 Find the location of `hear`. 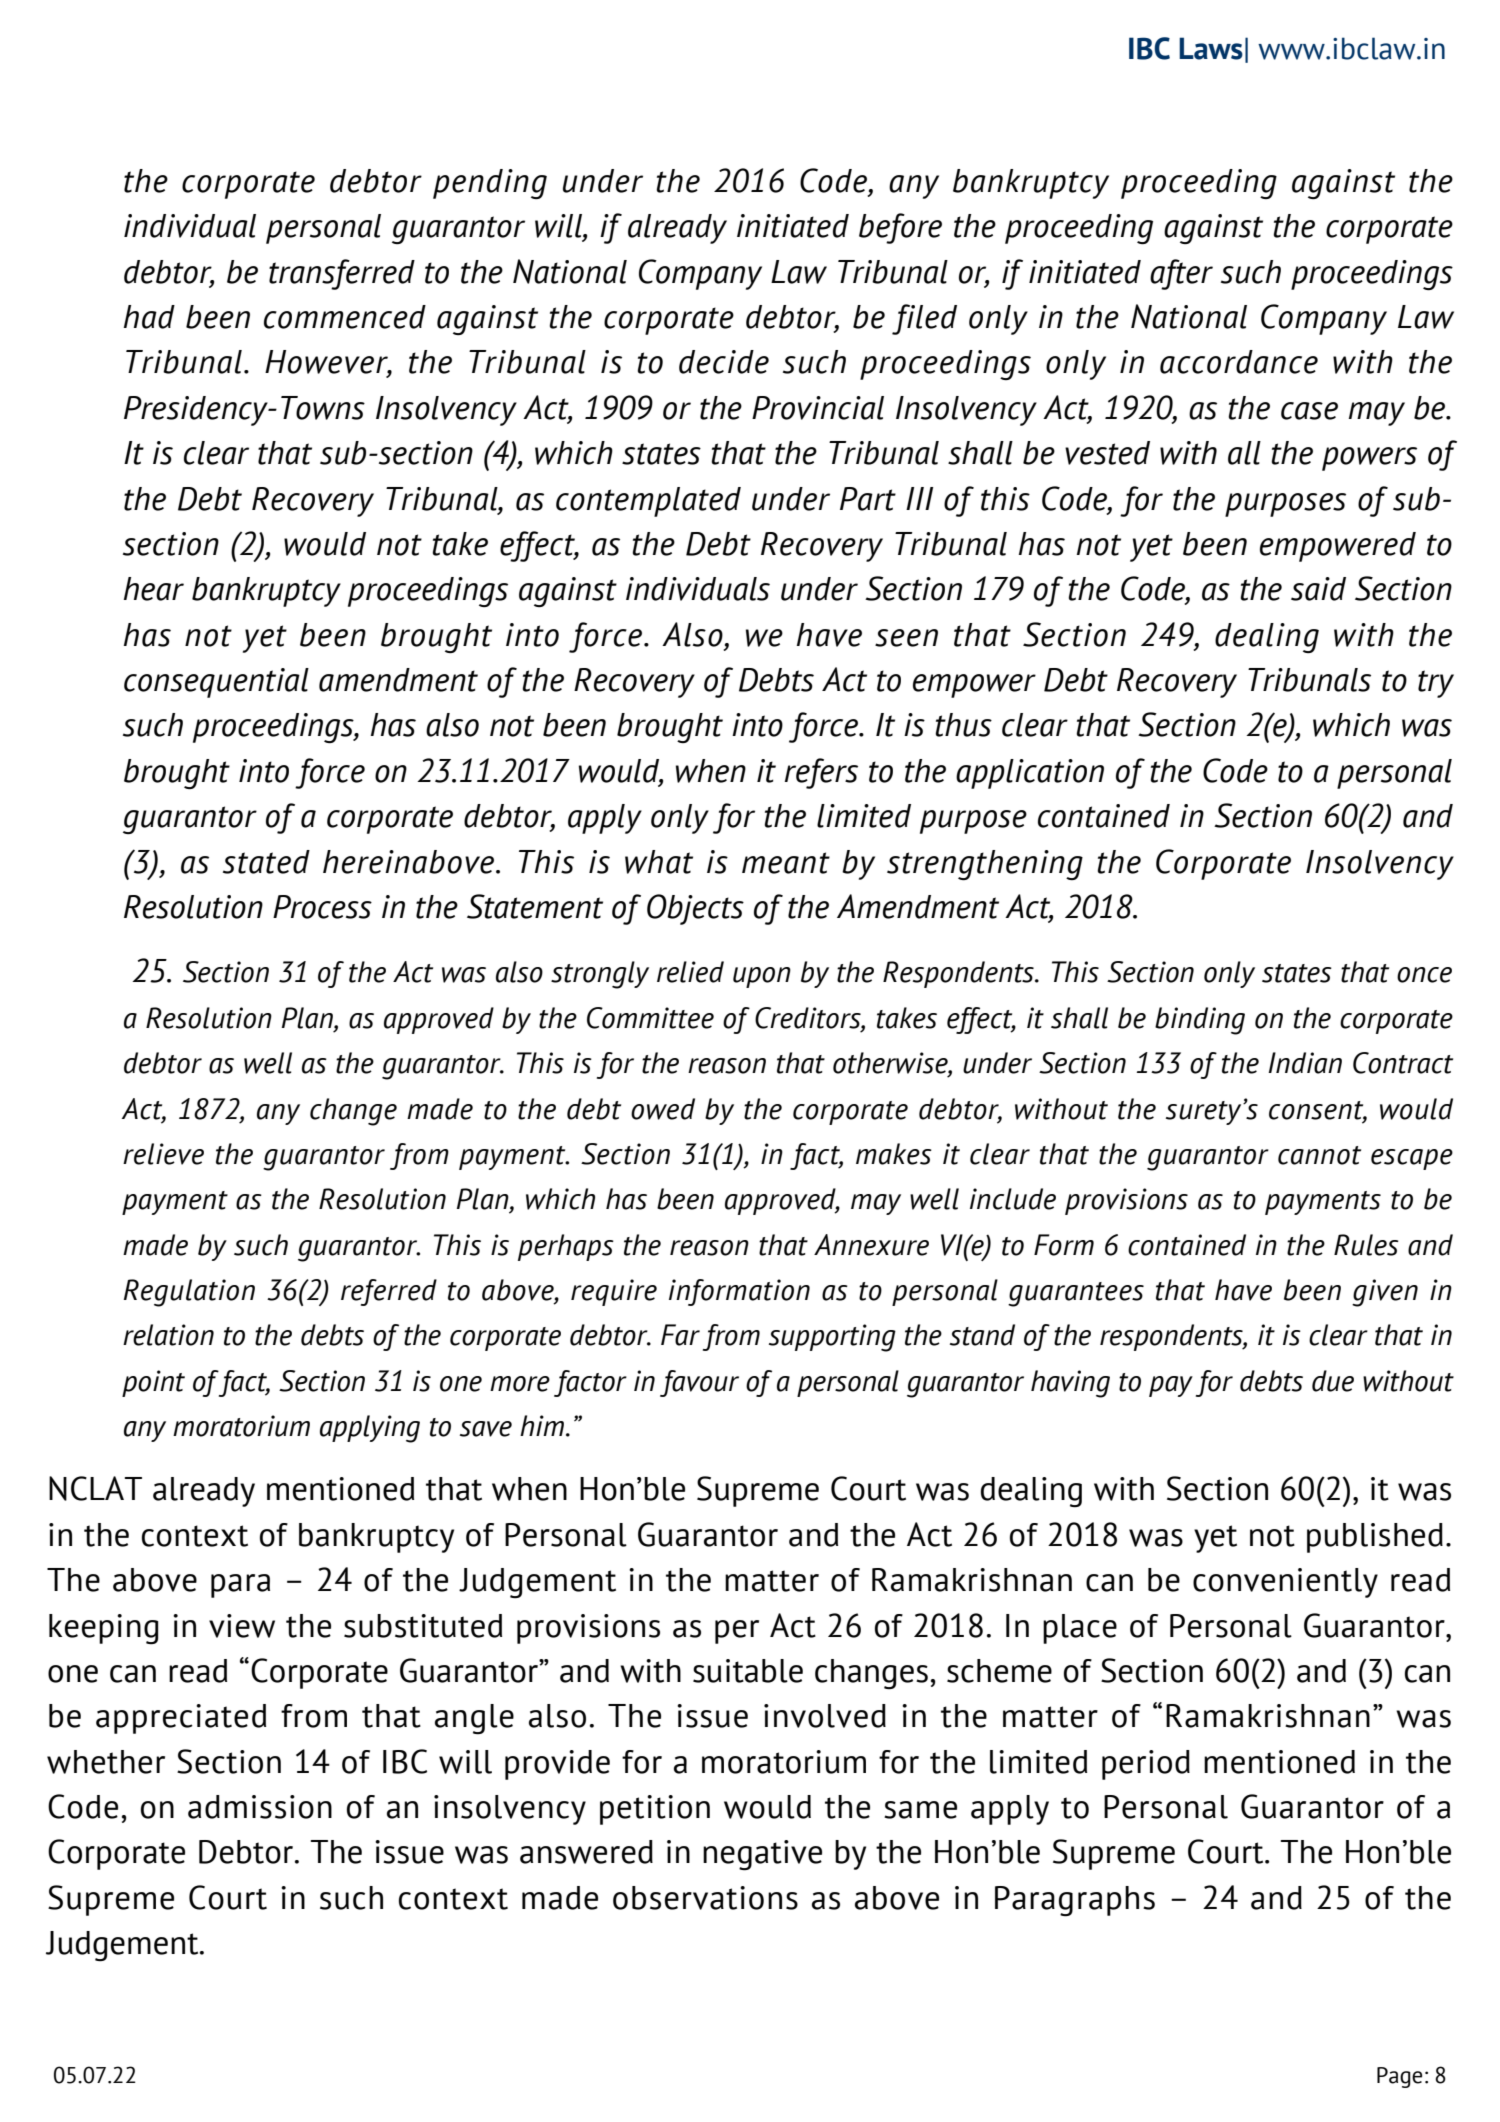

hear is located at coordinates (154, 589).
